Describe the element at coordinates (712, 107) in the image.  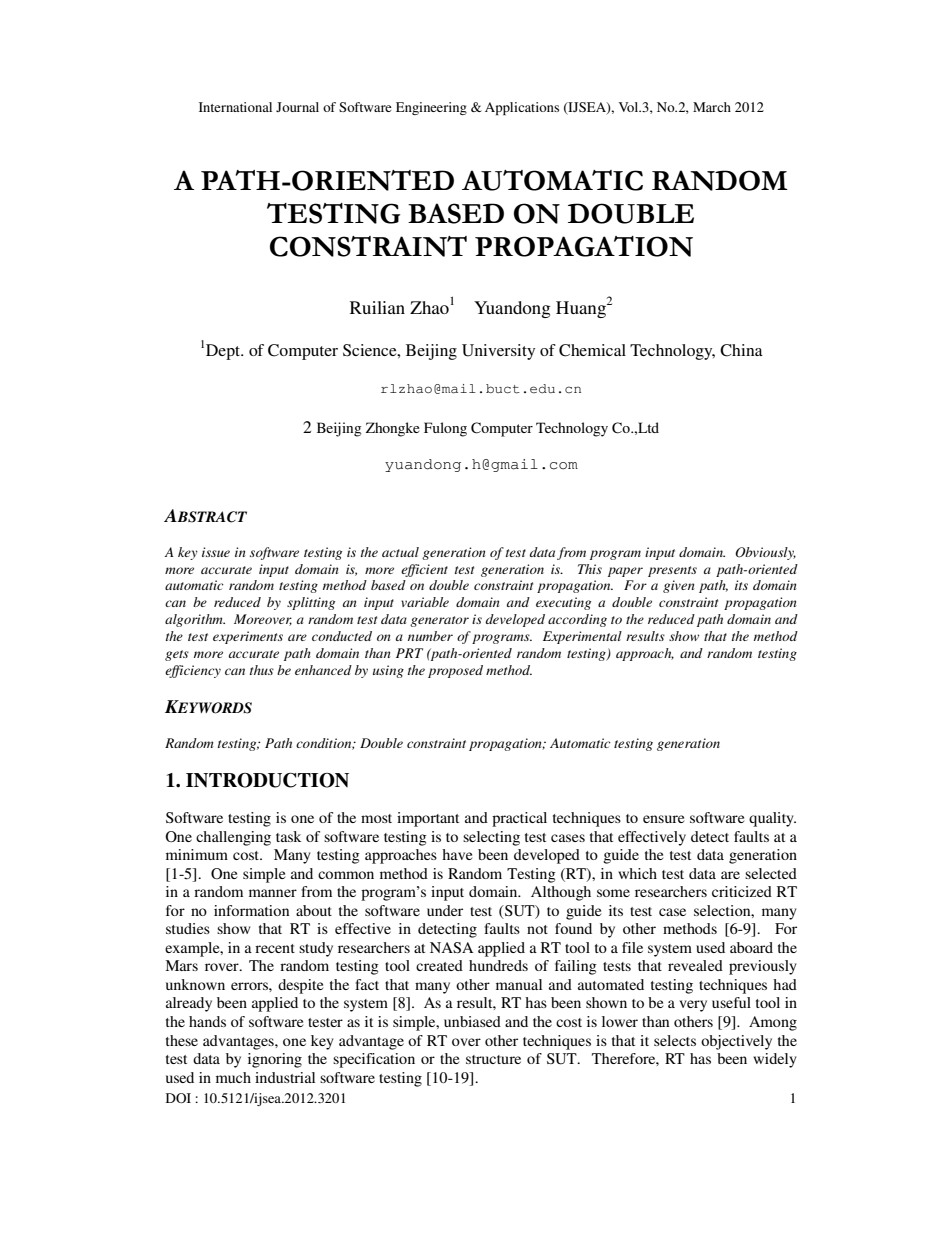
I see `March` at that location.
